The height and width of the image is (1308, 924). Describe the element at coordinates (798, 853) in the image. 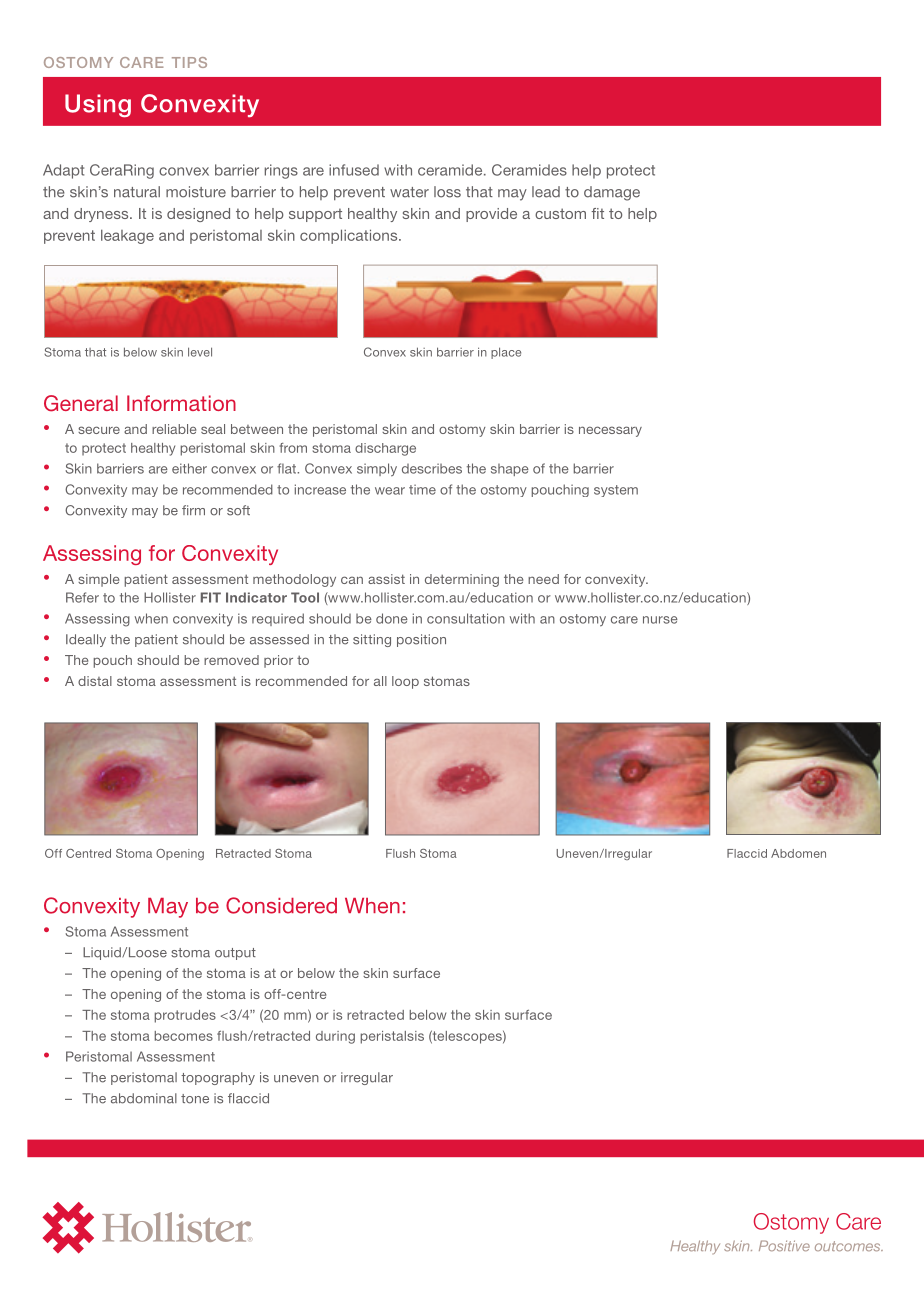

I see `Abdomen` at that location.
